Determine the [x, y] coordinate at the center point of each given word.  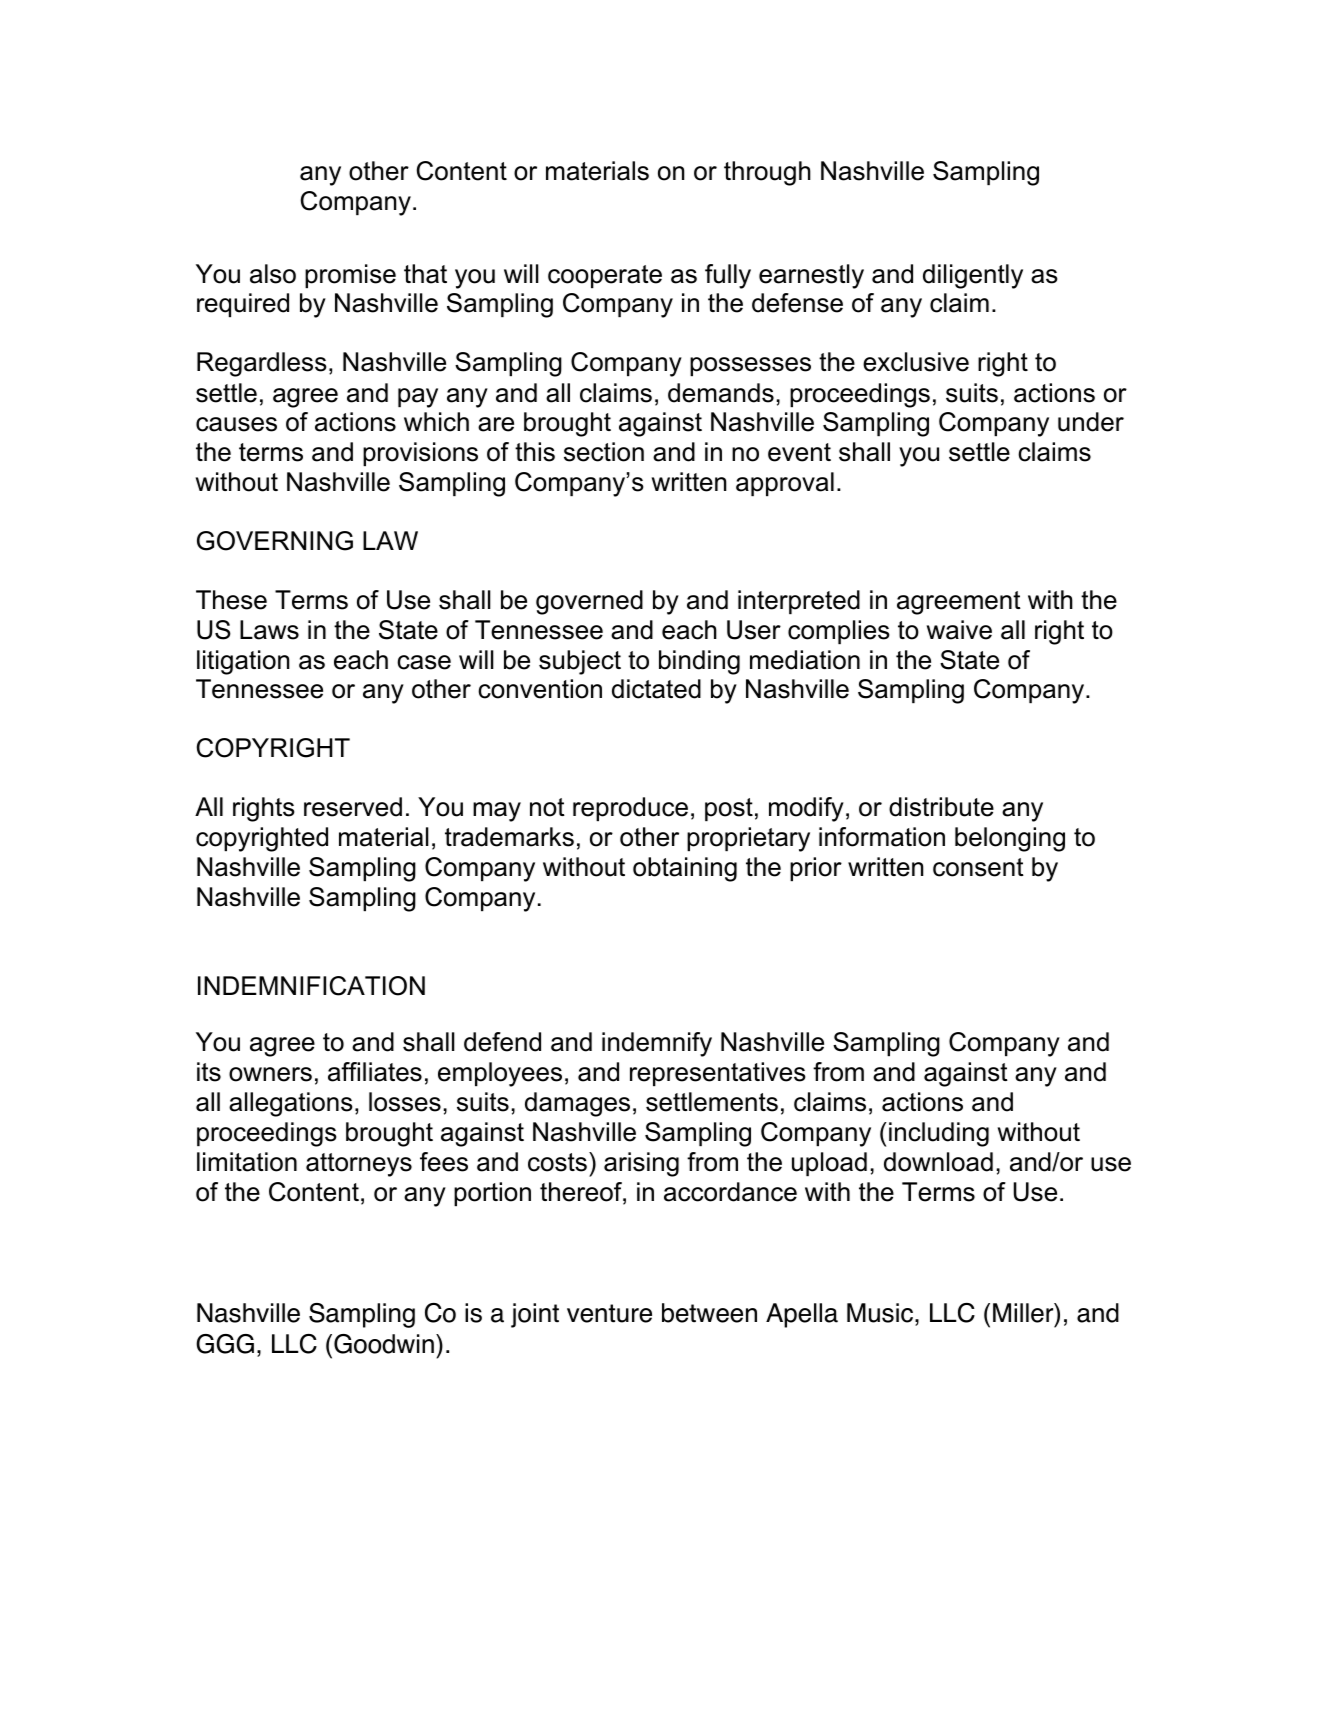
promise [350, 276]
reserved [353, 807]
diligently [973, 276]
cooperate [605, 276]
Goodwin [384, 1344]
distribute [941, 807]
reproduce [630, 809]
